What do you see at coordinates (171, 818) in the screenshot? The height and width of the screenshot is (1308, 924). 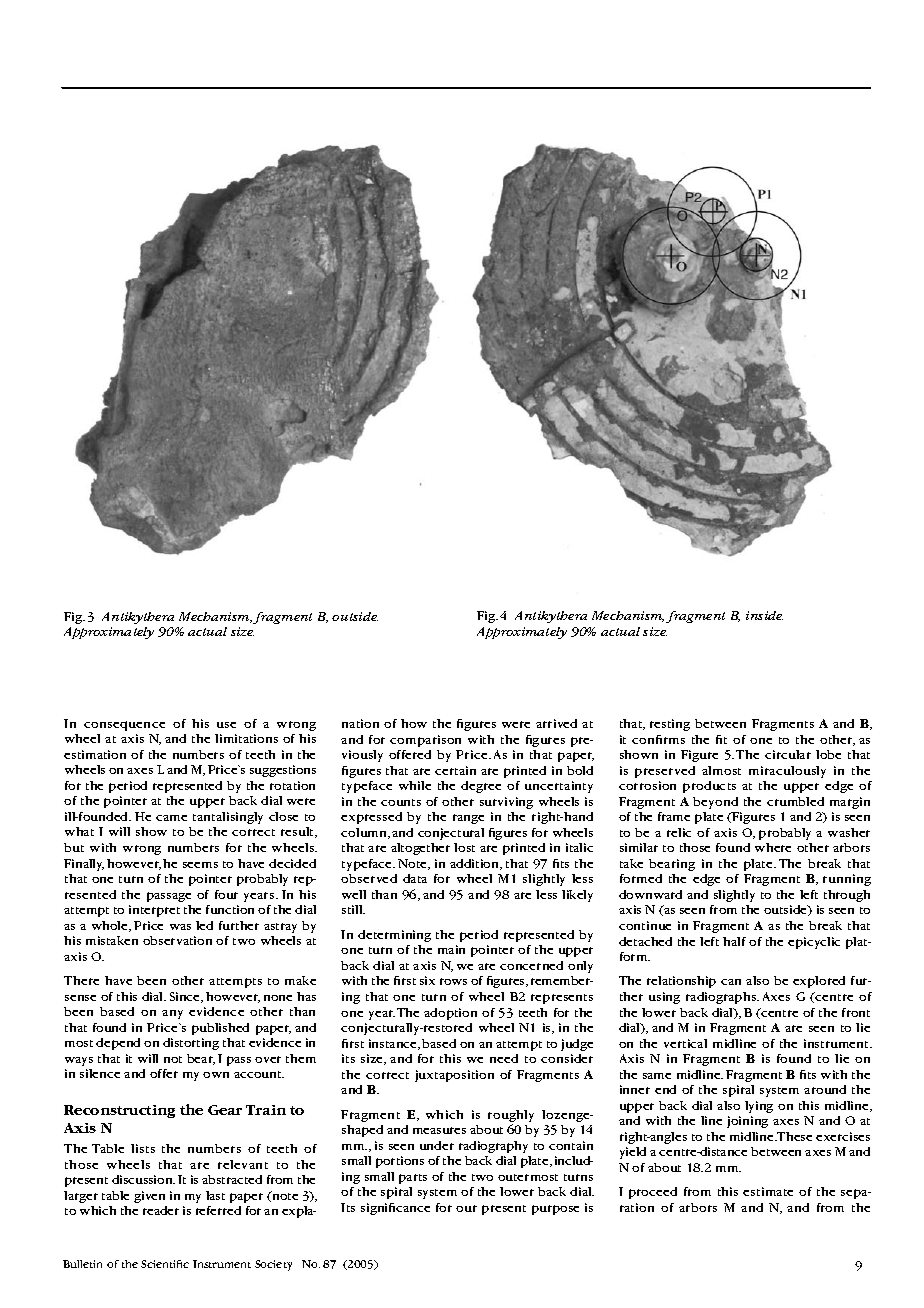 I see `came` at bounding box center [171, 818].
